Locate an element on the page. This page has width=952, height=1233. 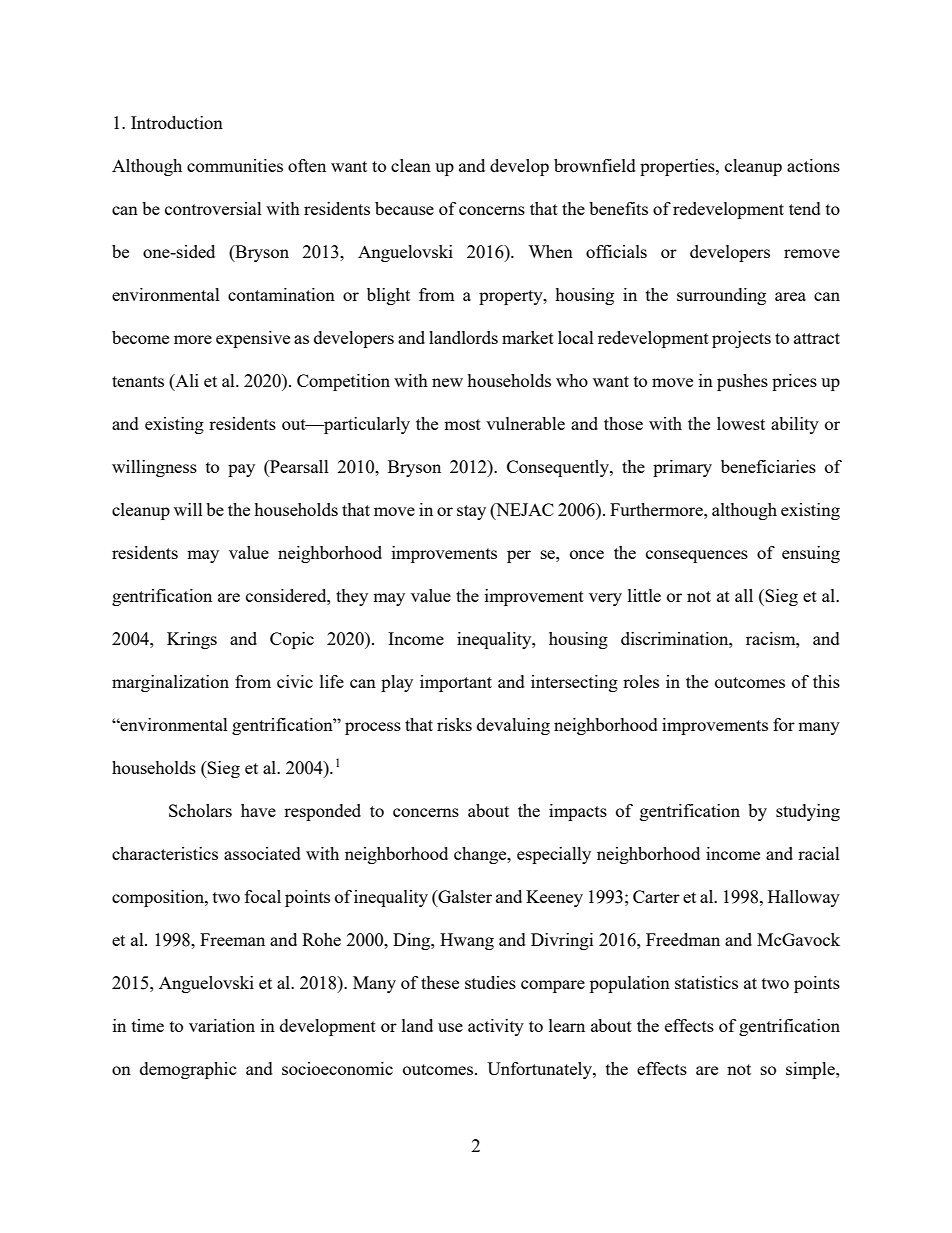
stay is located at coordinates (471, 512).
